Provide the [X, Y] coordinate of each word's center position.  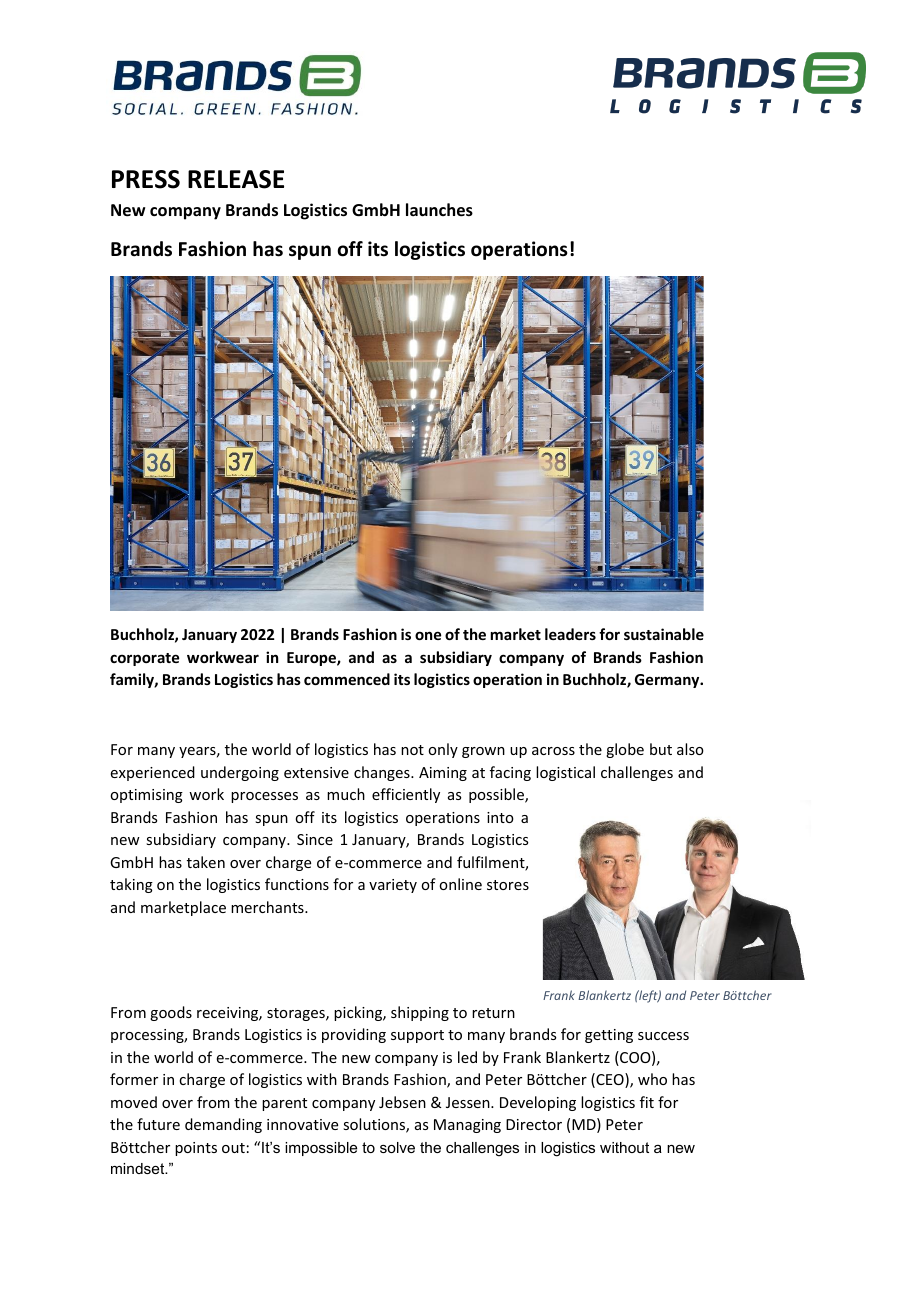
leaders [570, 634]
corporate [144, 659]
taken [206, 862]
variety [393, 886]
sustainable [664, 634]
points [196, 1149]
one [428, 635]
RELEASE [236, 179]
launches [439, 210]
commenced [347, 679]
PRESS [146, 179]
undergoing [240, 773]
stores [508, 885]
